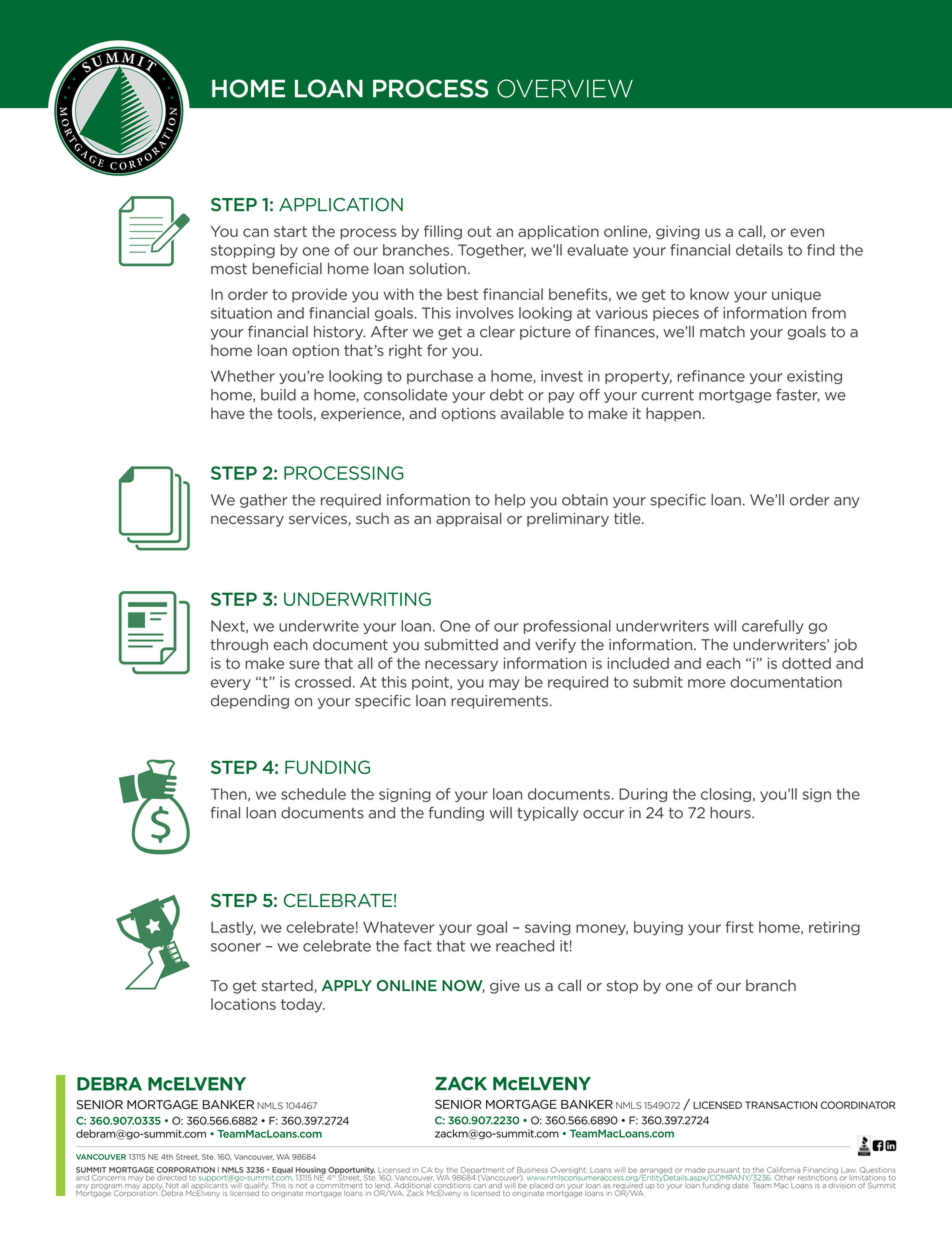  Describe the element at coordinates (565, 88) in the screenshot. I see `OVERVIEW` at that location.
